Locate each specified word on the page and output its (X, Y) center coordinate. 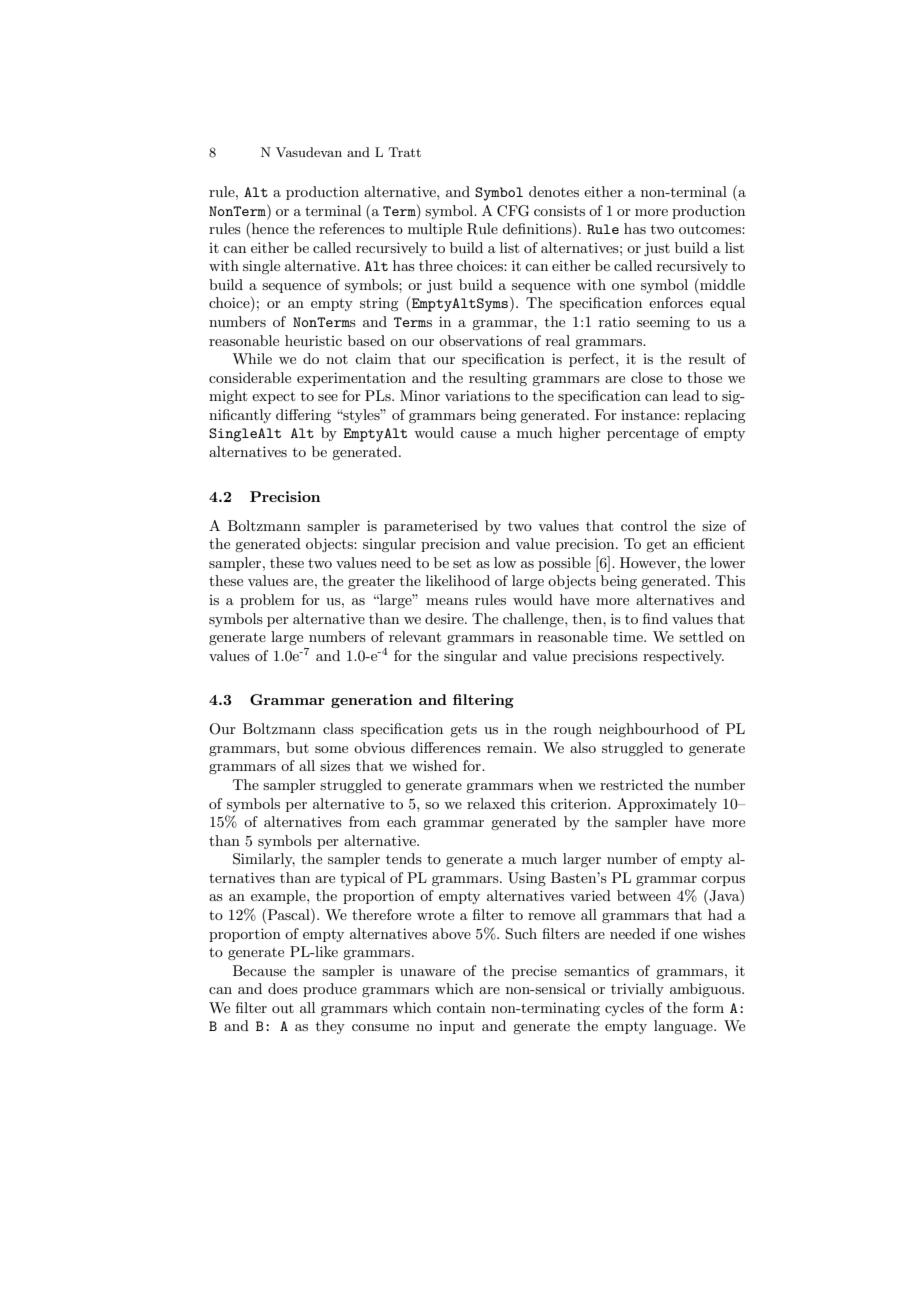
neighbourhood (649, 730)
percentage (643, 435)
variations (477, 395)
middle (721, 284)
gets (463, 730)
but (297, 747)
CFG (513, 211)
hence (269, 230)
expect (273, 397)
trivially (637, 990)
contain (461, 1007)
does (283, 988)
